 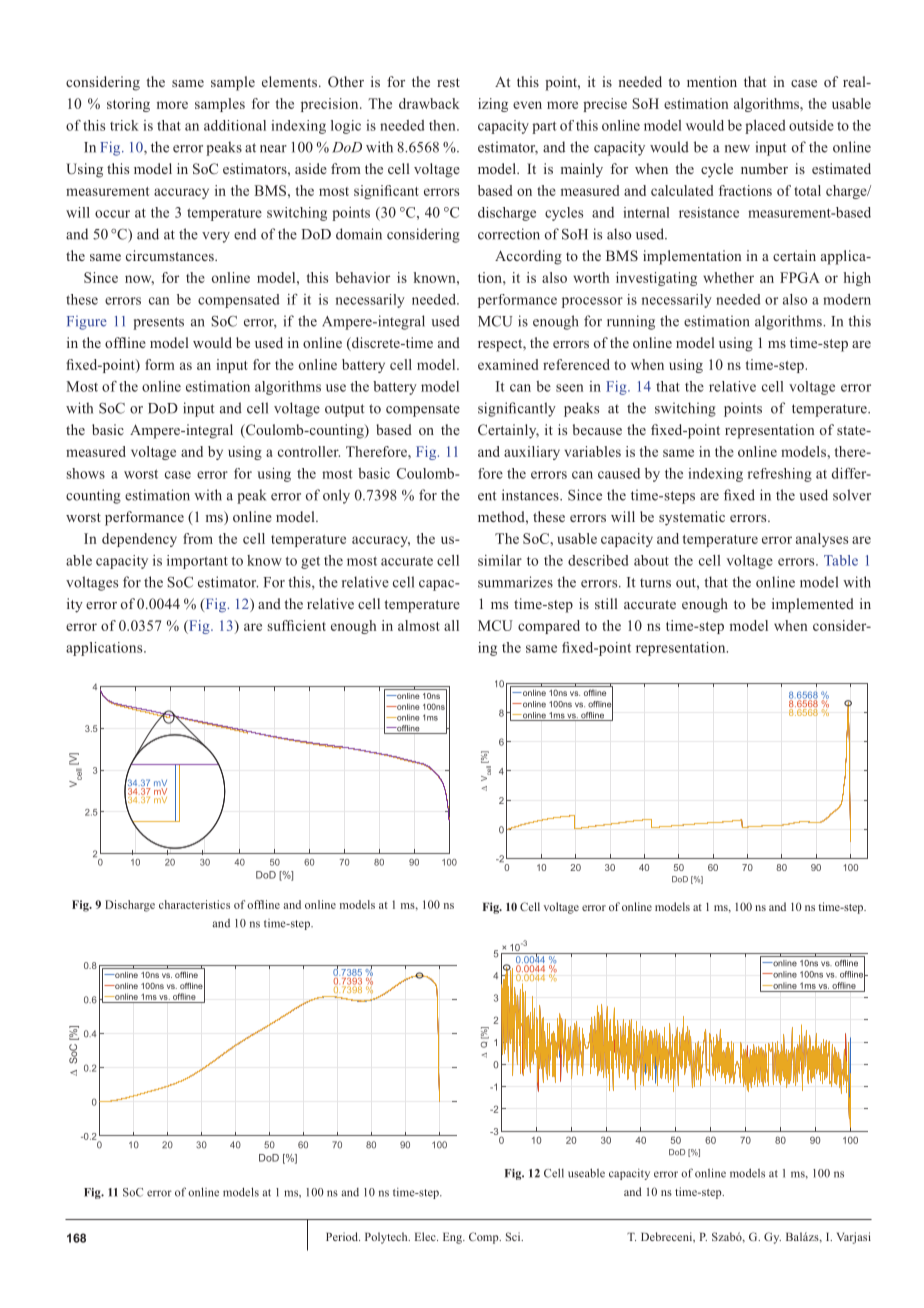 I want to click on storing, so click(x=128, y=105).
